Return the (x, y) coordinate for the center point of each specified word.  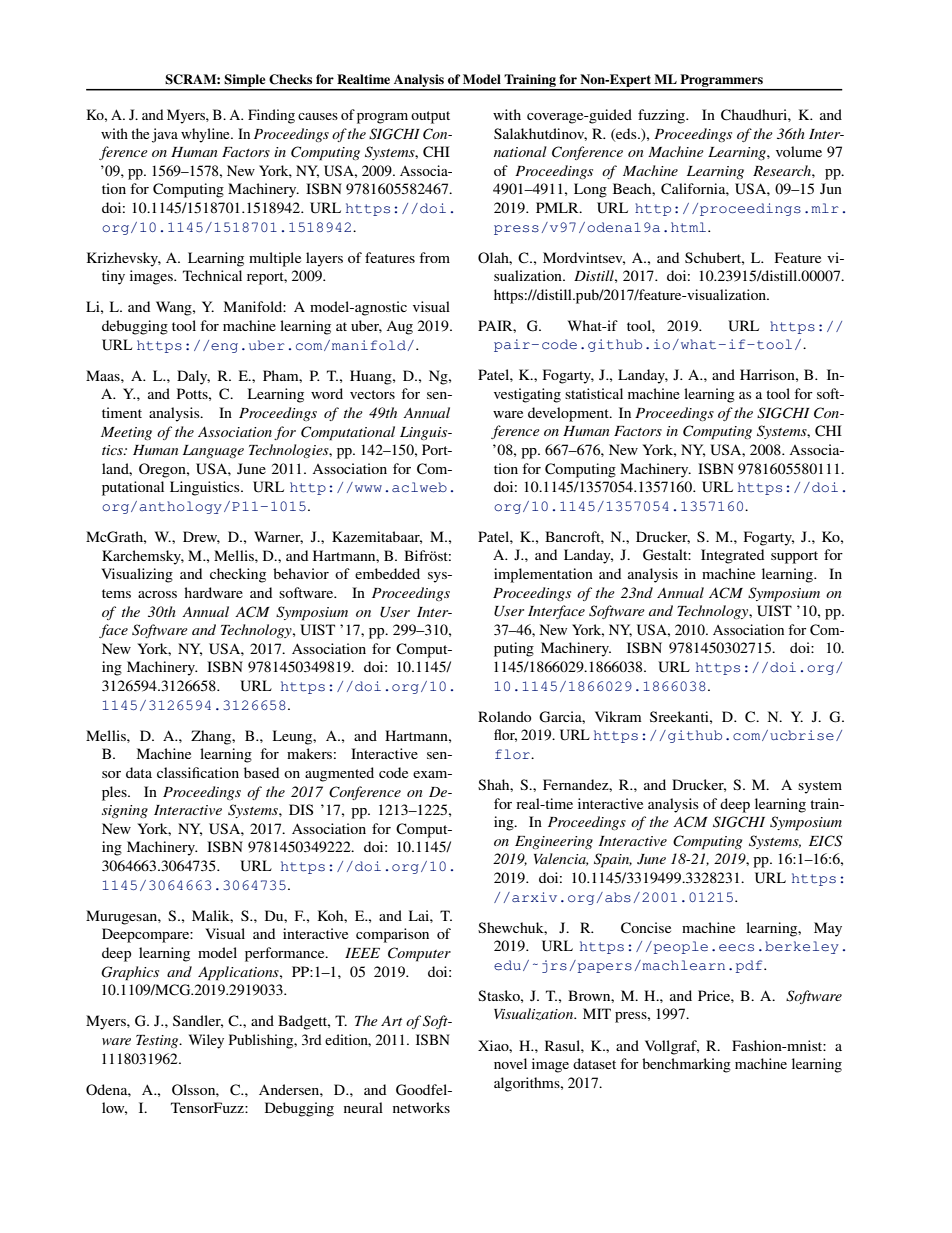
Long (590, 190)
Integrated (732, 556)
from (434, 257)
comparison (392, 935)
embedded (387, 573)
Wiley (206, 1041)
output (430, 117)
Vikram (618, 716)
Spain (613, 860)
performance (286, 954)
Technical (212, 275)
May (828, 929)
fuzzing (663, 116)
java (165, 135)
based (261, 772)
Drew (201, 537)
